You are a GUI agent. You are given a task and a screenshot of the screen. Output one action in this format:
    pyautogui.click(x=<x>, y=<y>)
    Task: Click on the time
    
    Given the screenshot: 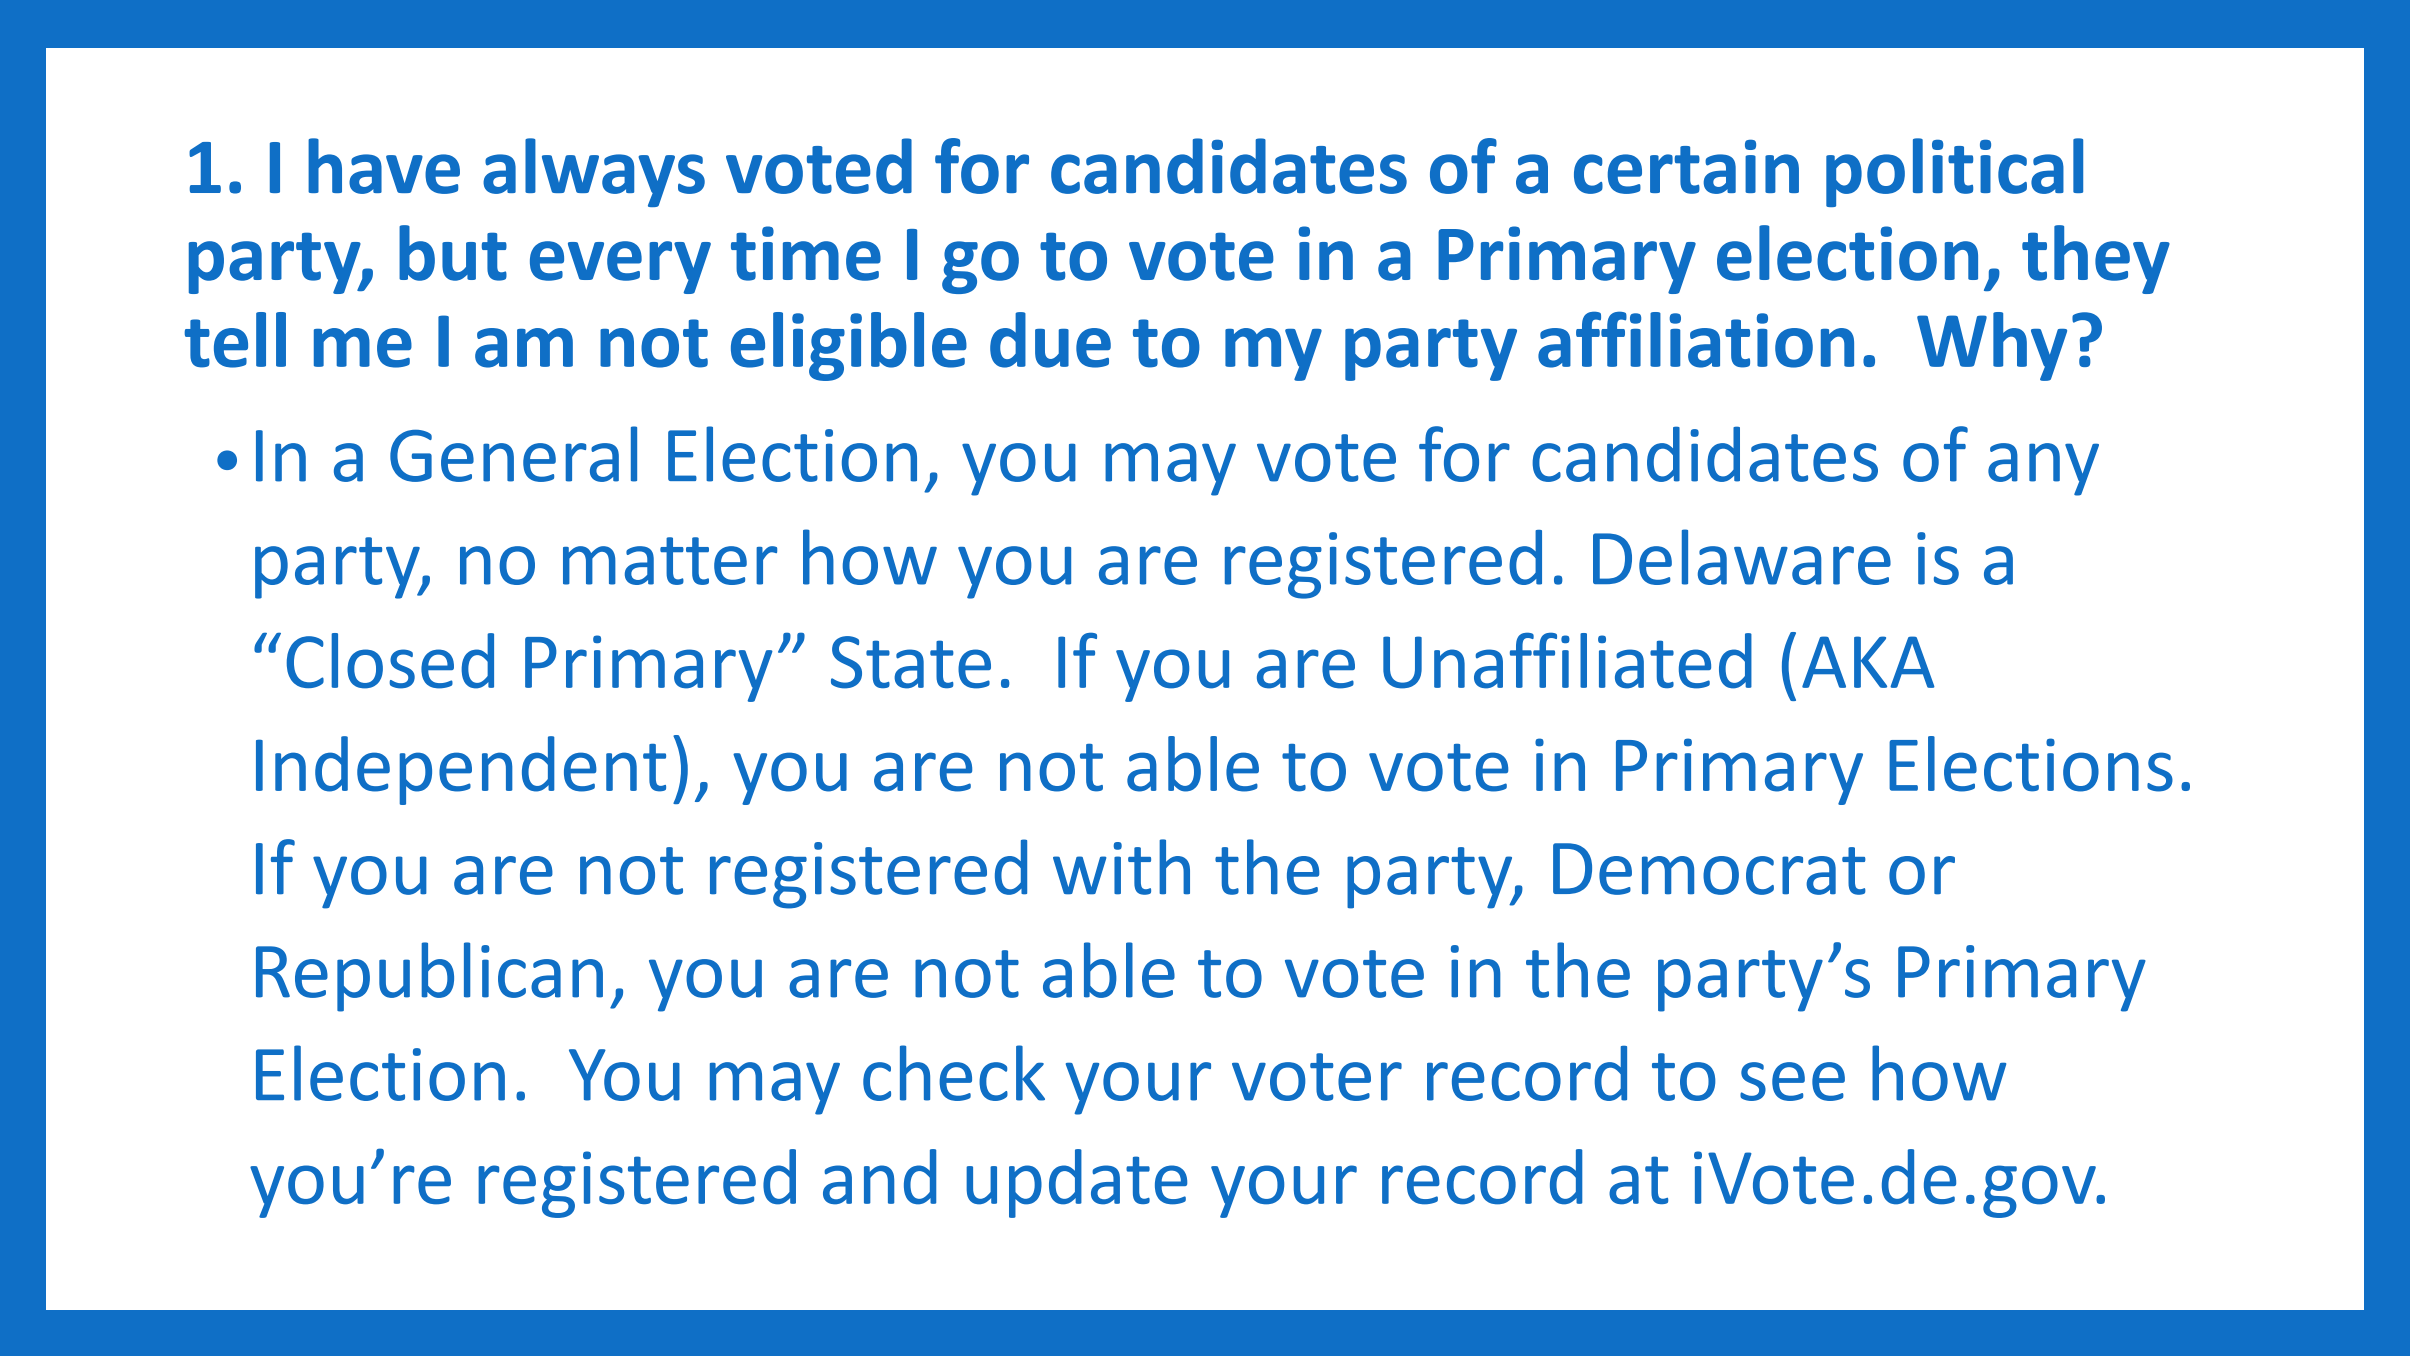 What is the action you would take?
    pyautogui.click(x=806, y=253)
